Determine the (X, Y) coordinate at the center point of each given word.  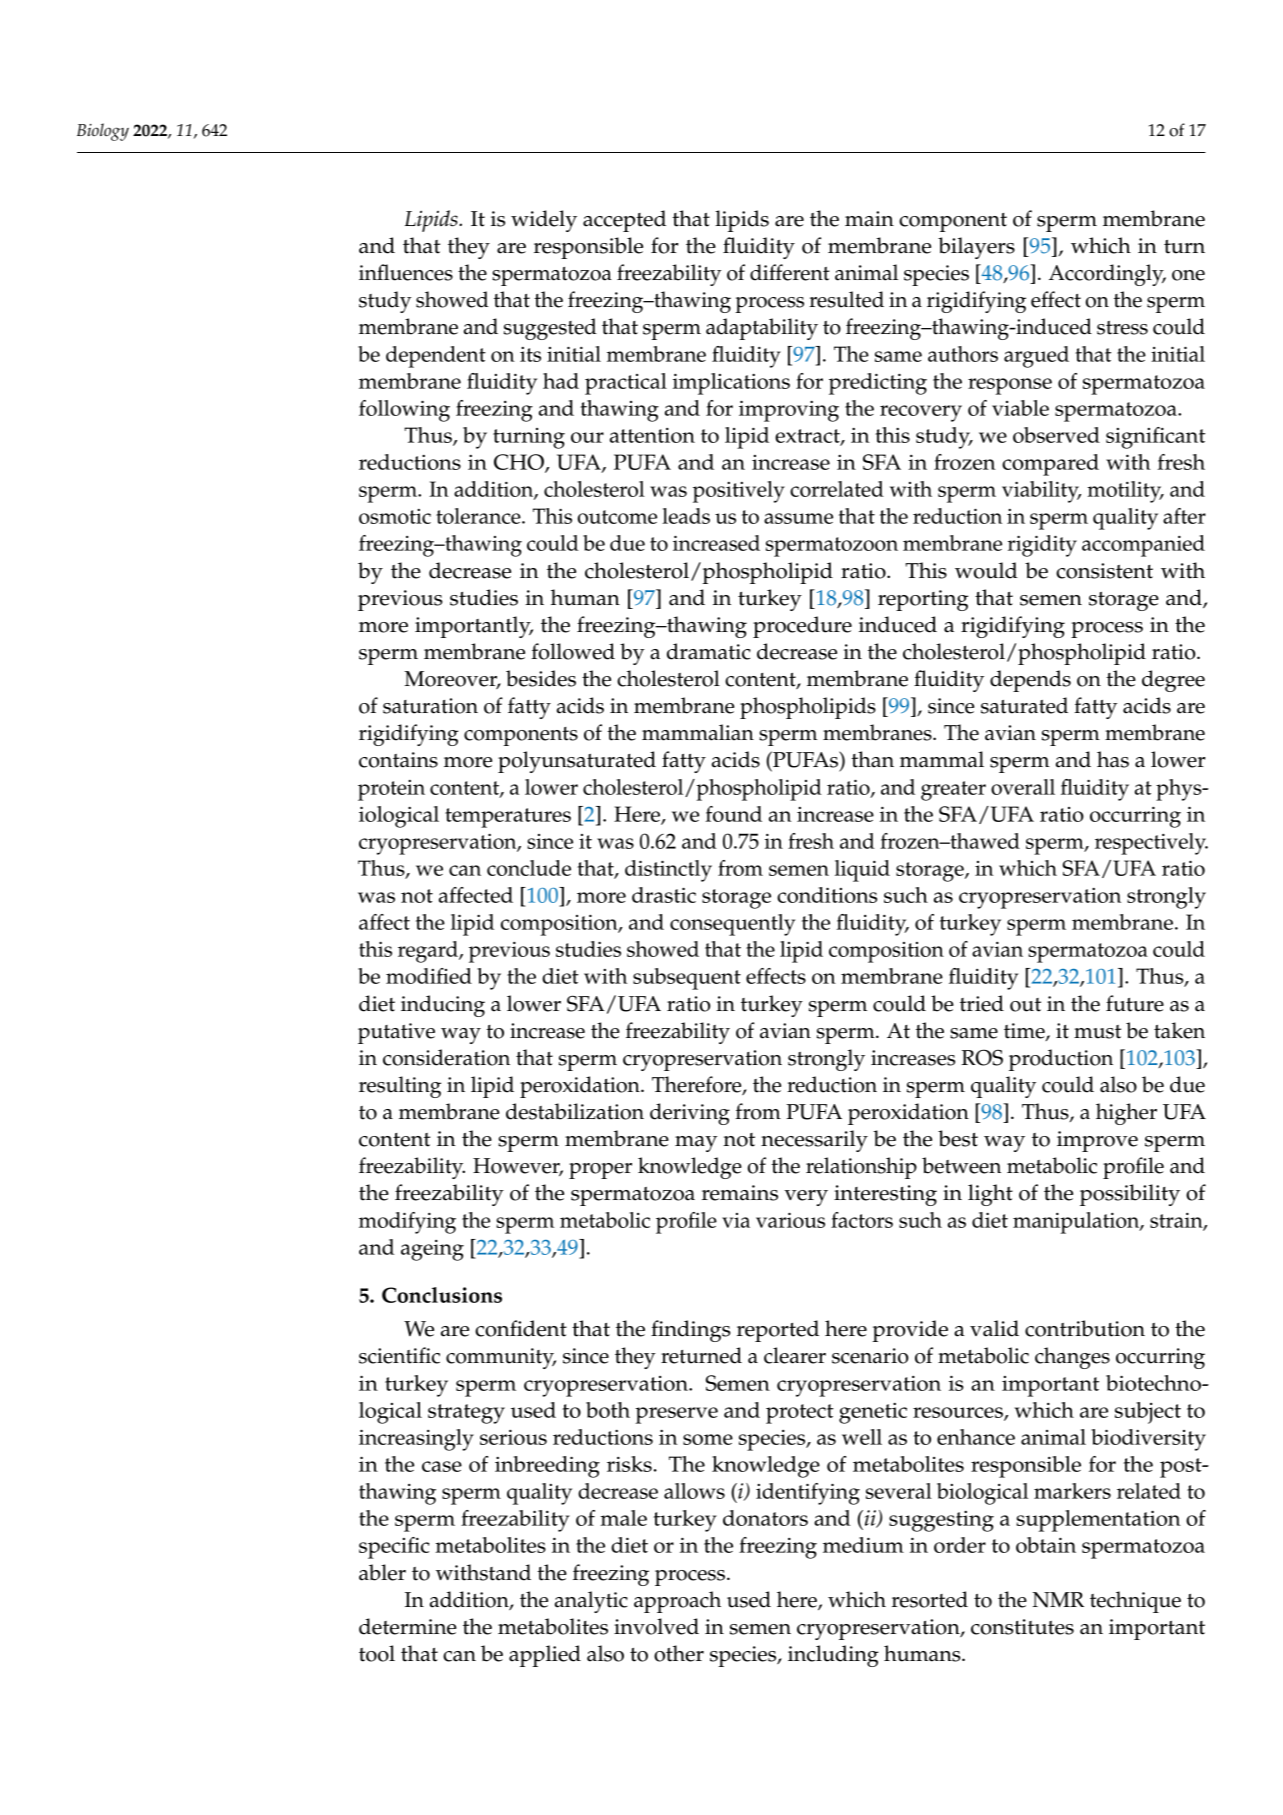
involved (656, 1626)
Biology (103, 132)
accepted (624, 221)
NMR (1058, 1600)
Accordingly (1107, 275)
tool (377, 1653)
